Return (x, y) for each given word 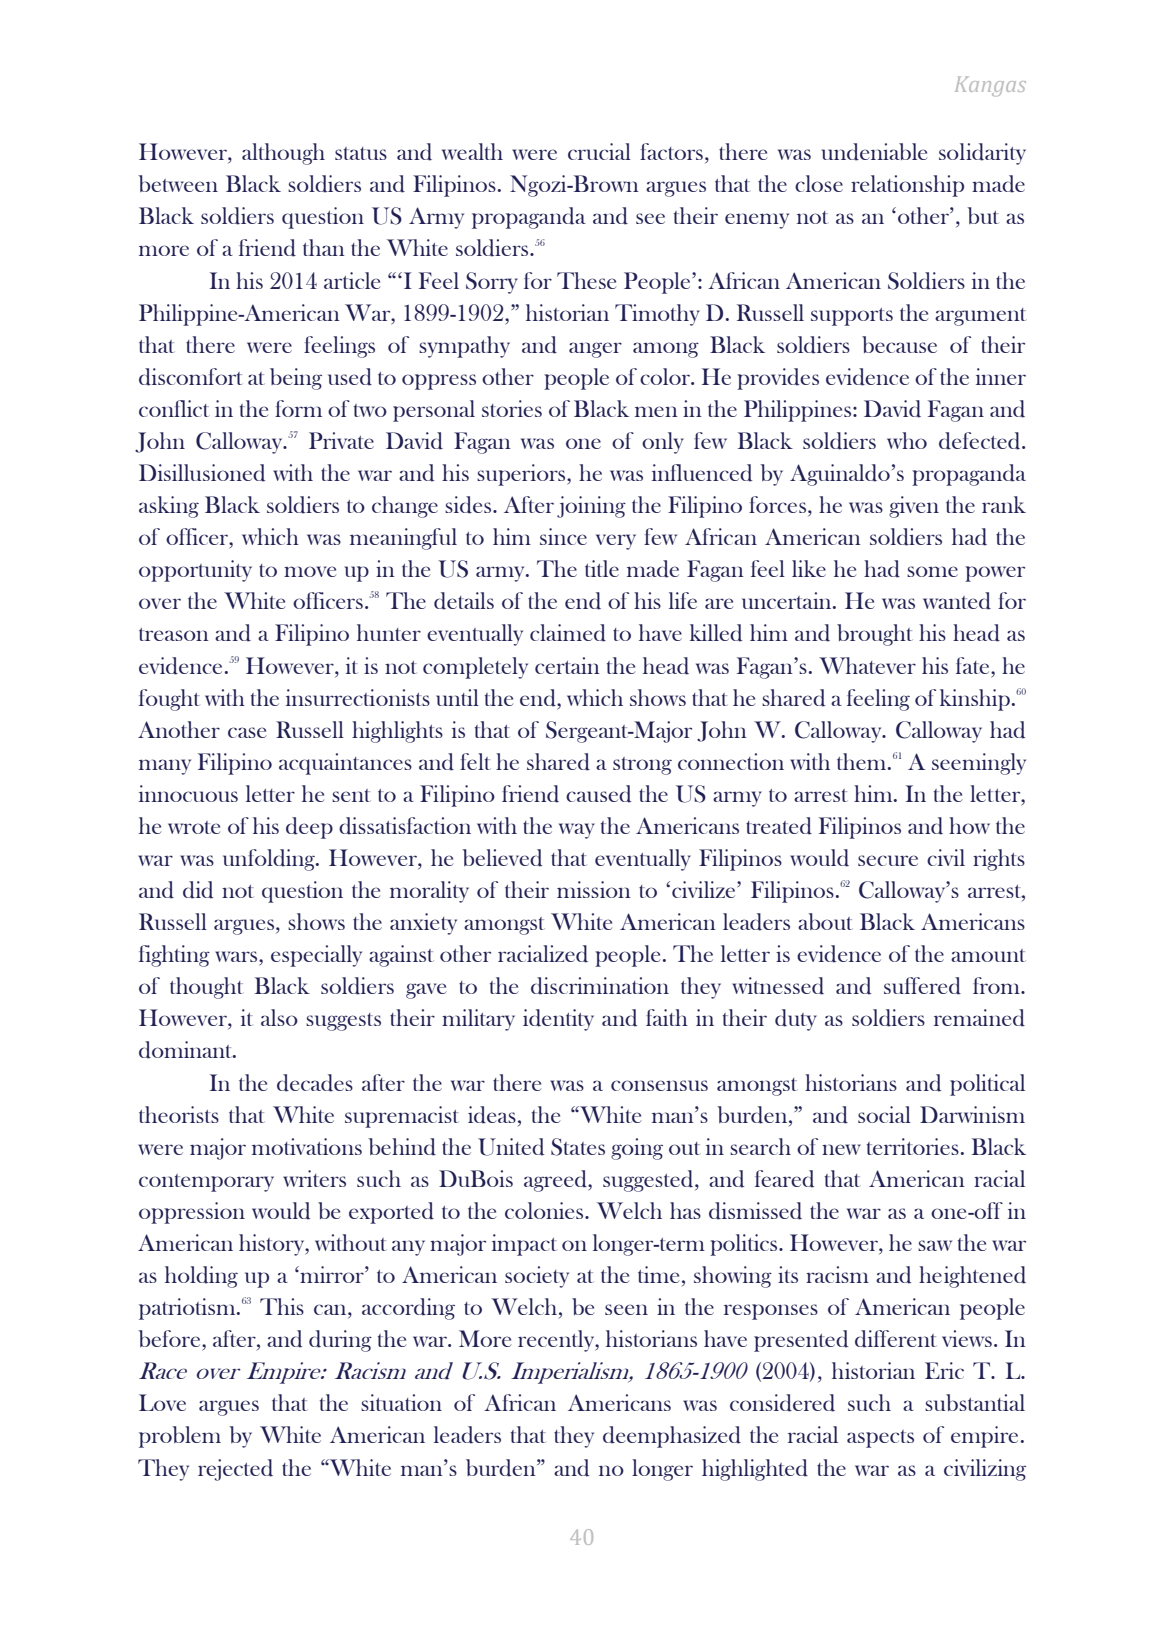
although (283, 154)
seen (626, 1309)
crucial (599, 151)
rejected (235, 1470)
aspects (880, 1439)
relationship (907, 186)
